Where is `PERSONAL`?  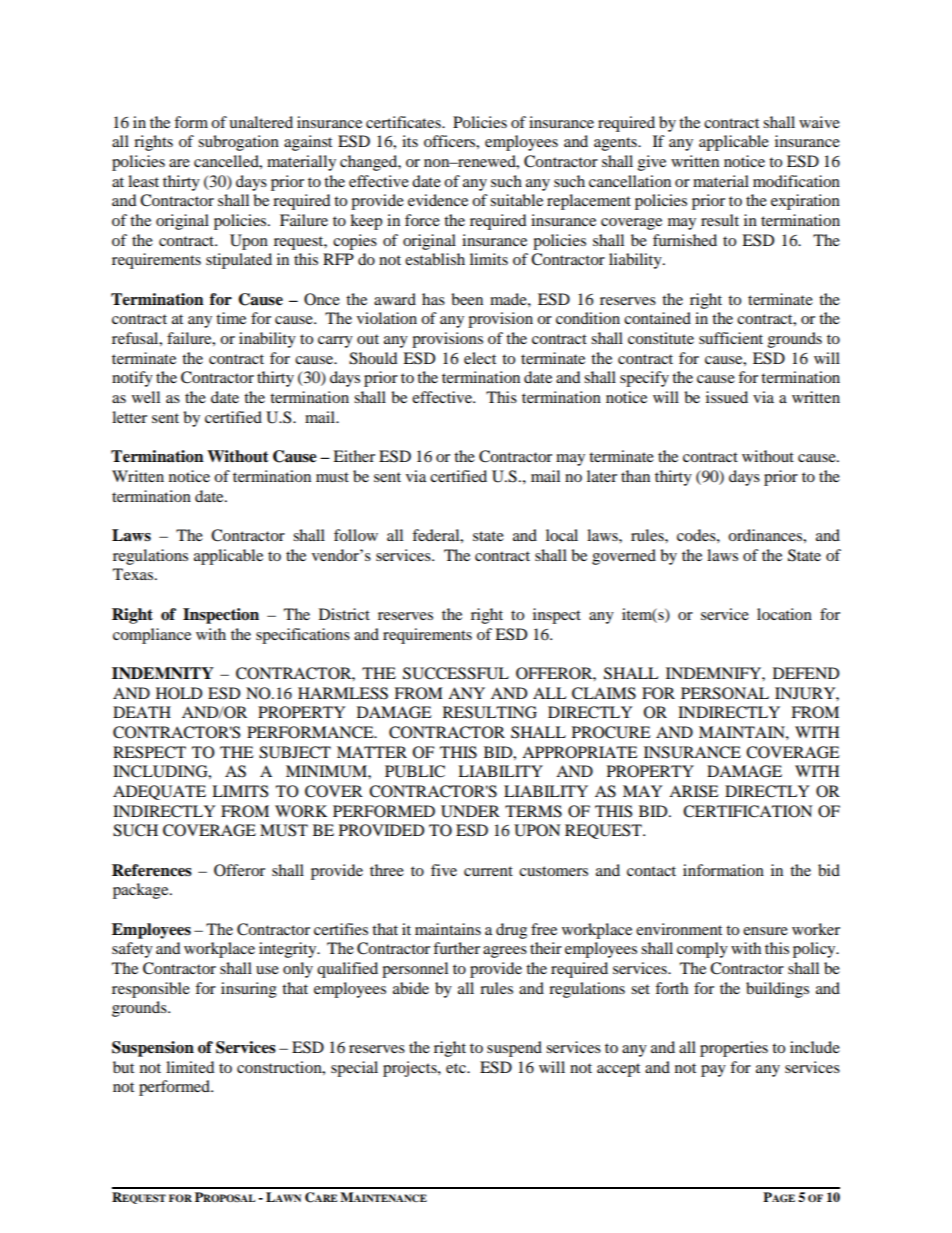 PERSONAL is located at coordinates (725, 693).
